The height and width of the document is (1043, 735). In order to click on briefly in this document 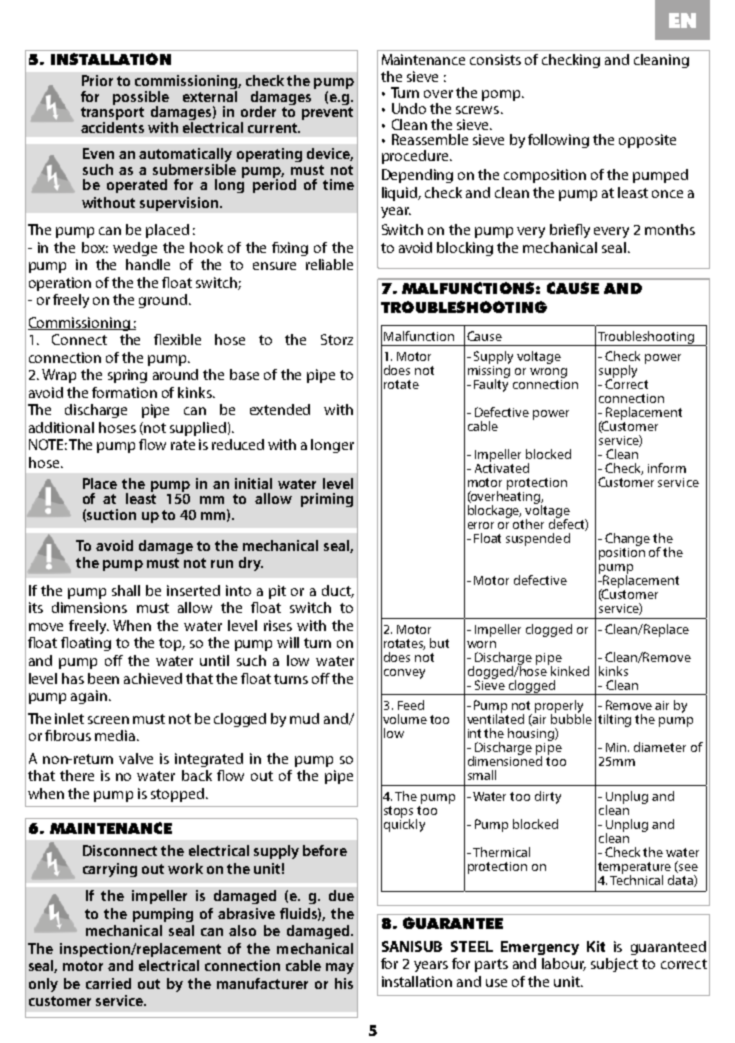, I will do `click(570, 231)`.
